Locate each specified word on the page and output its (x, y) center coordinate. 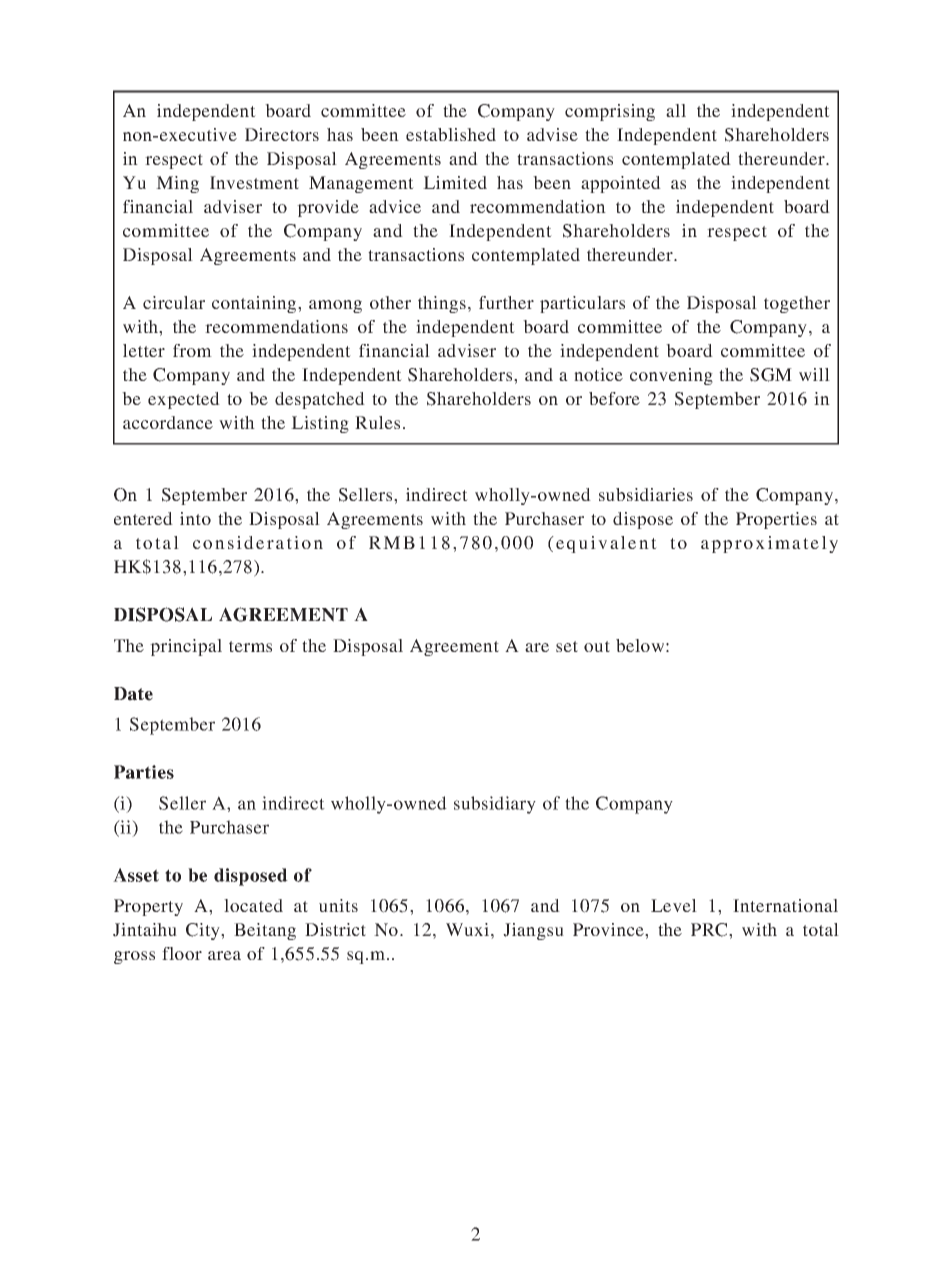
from (192, 350)
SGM (771, 375)
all (676, 110)
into (195, 518)
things (442, 304)
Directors (282, 134)
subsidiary (495, 805)
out (597, 646)
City (204, 931)
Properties (776, 520)
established (451, 134)
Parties (144, 772)
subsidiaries (646, 494)
